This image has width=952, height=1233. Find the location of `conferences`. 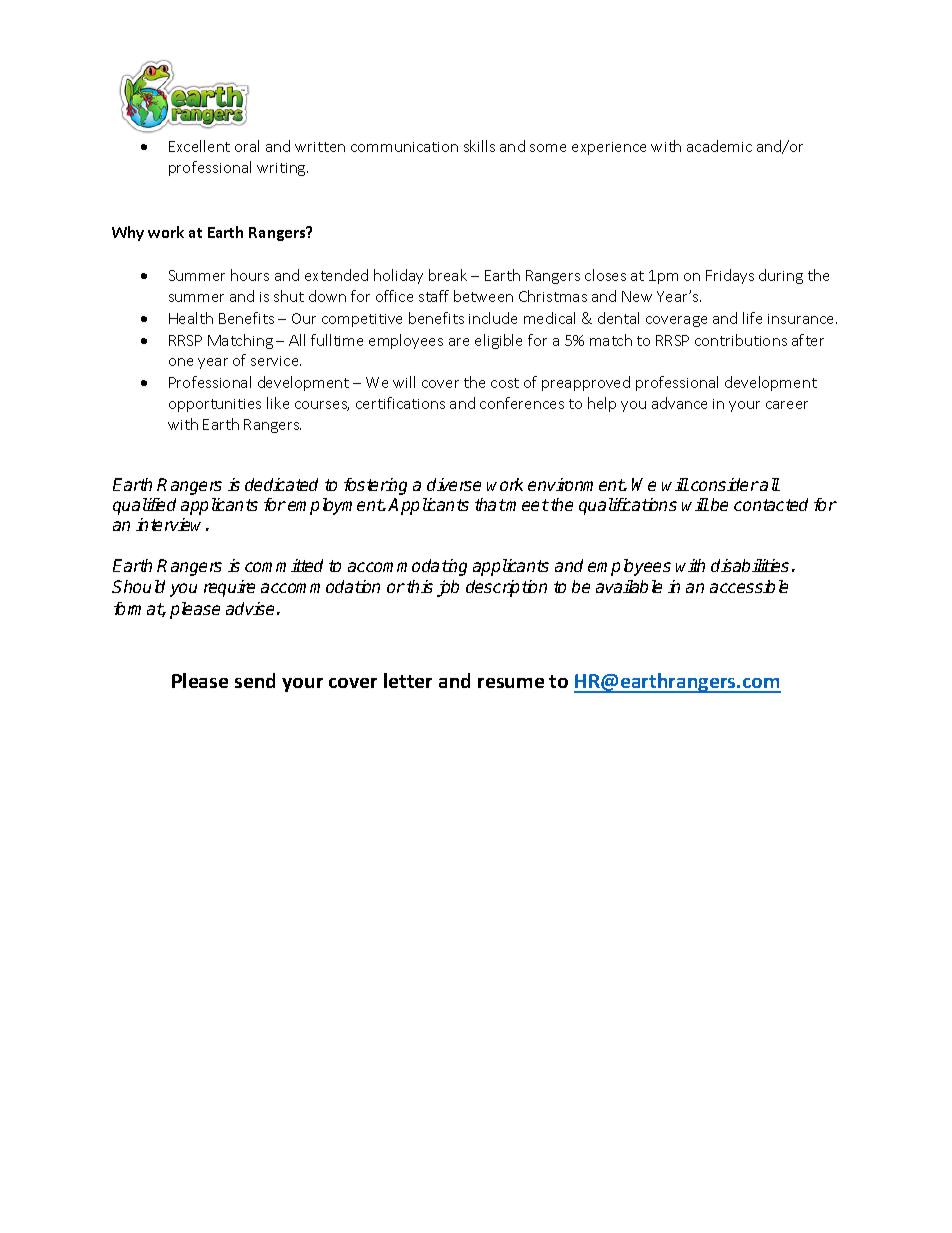

conferences is located at coordinates (522, 403).
